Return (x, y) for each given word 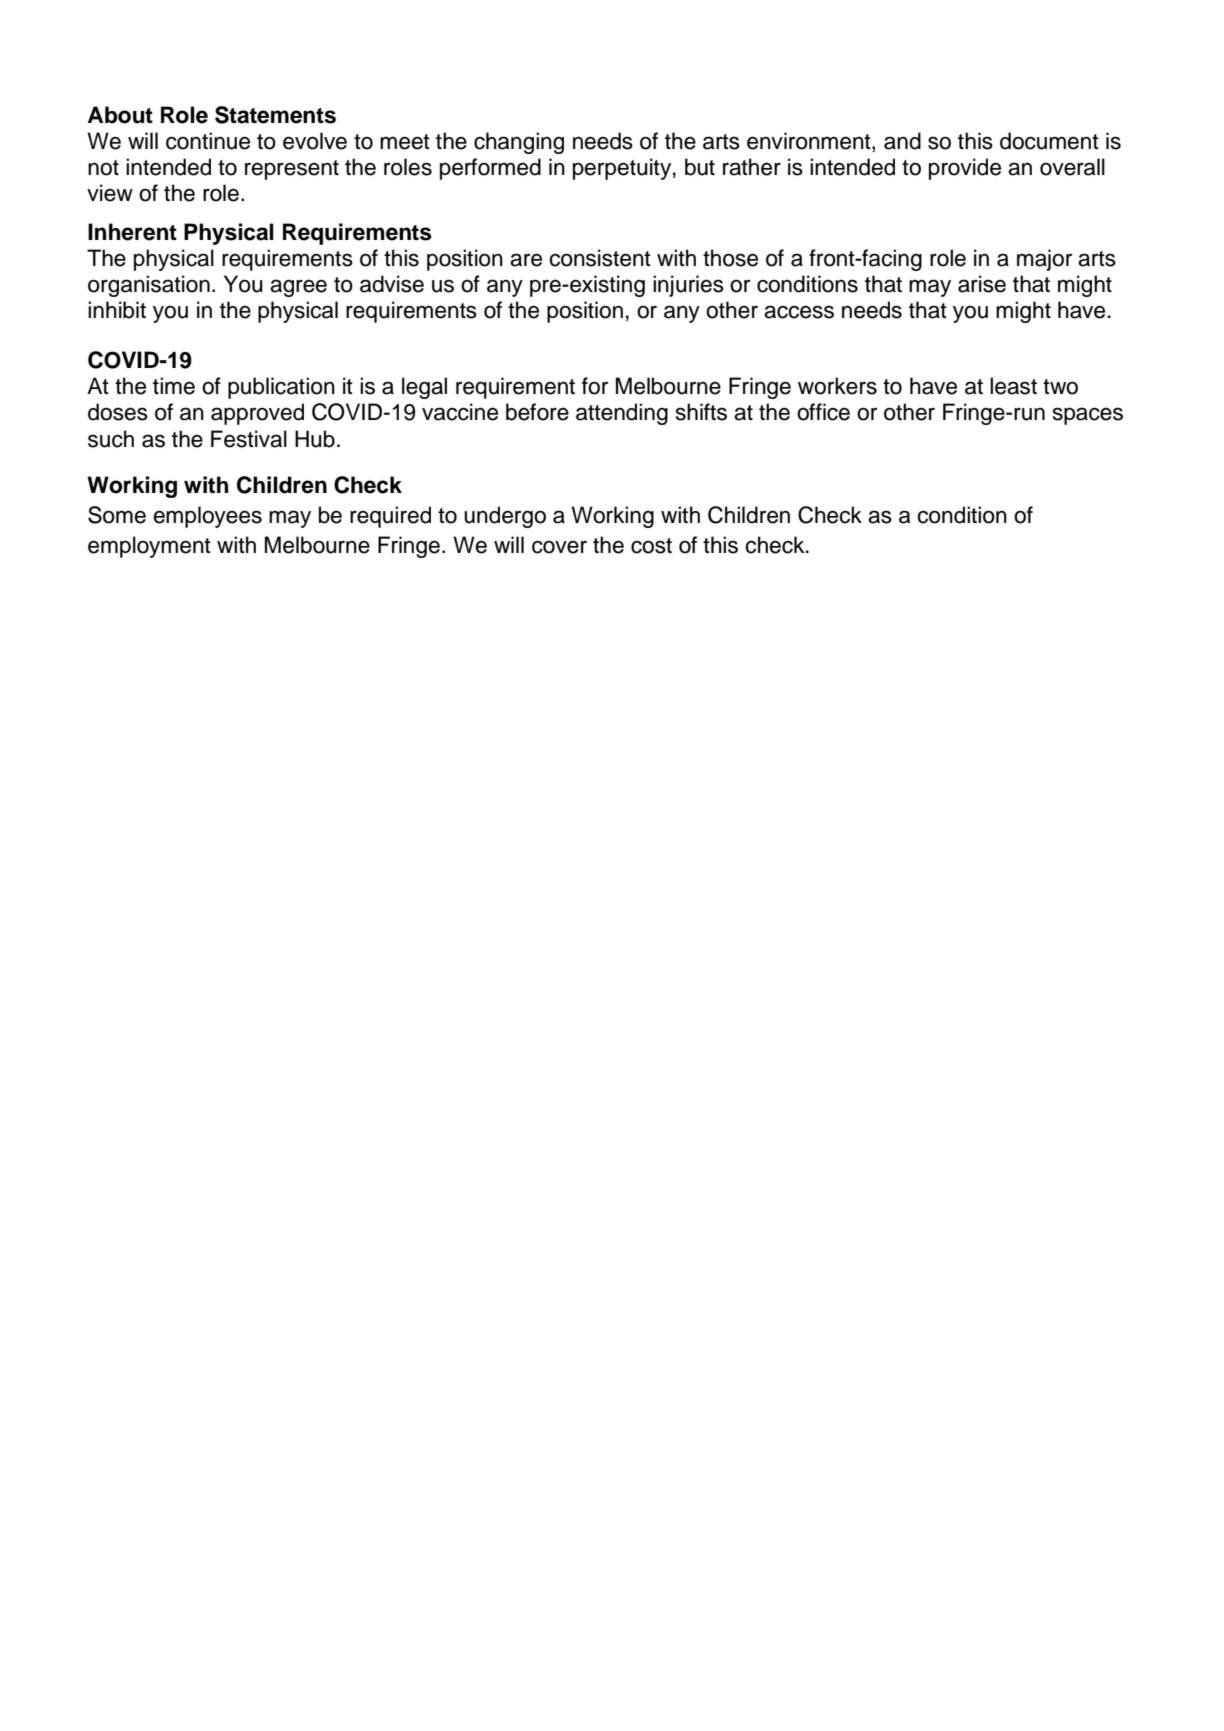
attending (622, 414)
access (799, 312)
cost (651, 546)
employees (207, 517)
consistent (600, 258)
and (902, 141)
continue (208, 141)
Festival (249, 439)
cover (559, 547)
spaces (1088, 416)
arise (982, 284)
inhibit (117, 310)
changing (519, 143)
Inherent (132, 232)
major (1044, 260)
